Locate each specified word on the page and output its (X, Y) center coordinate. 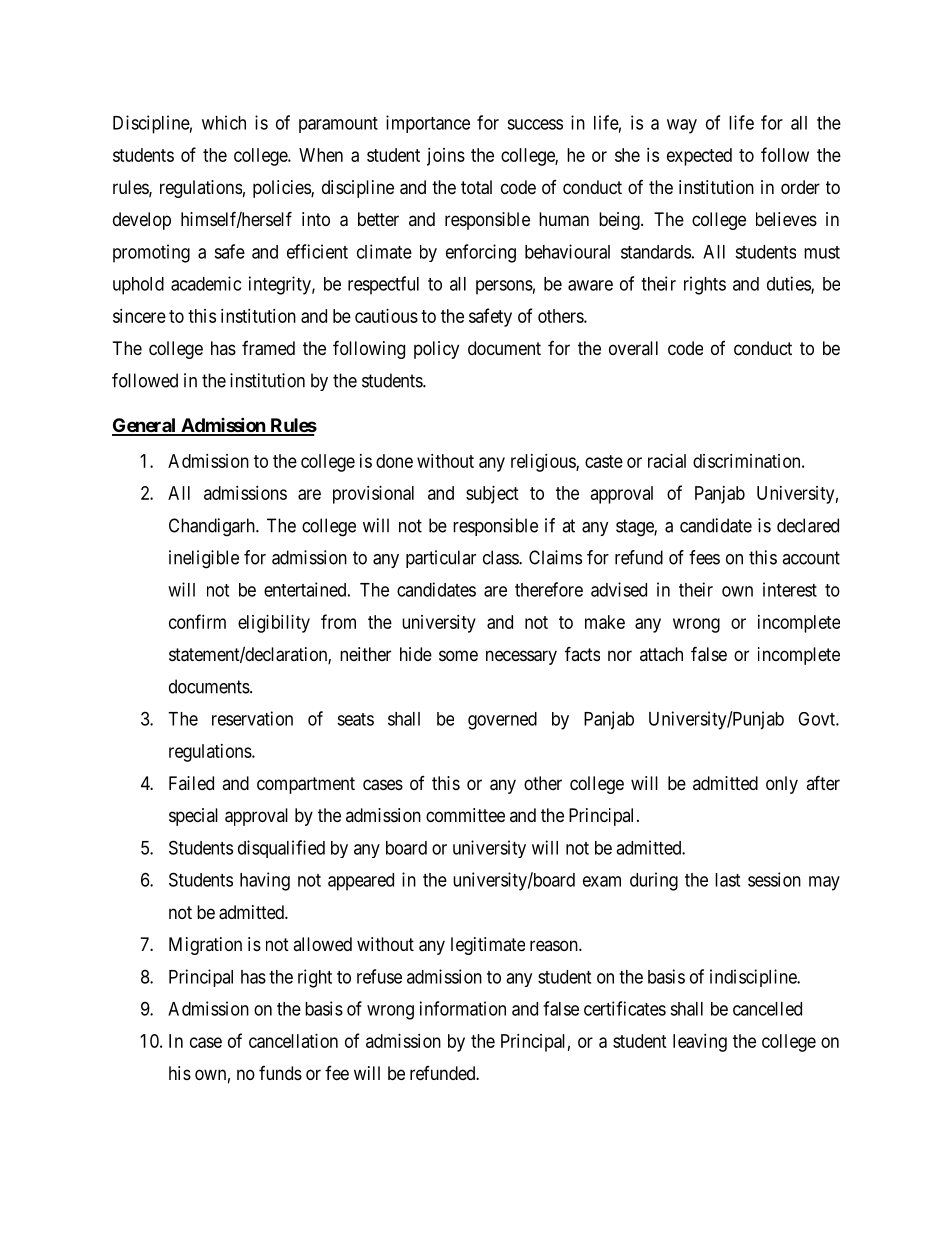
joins (446, 157)
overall (633, 348)
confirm (197, 621)
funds (280, 1073)
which (224, 122)
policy (436, 350)
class (501, 557)
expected (699, 157)
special (193, 817)
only (782, 785)
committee (465, 815)
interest (790, 589)
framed (268, 348)
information (463, 1008)
